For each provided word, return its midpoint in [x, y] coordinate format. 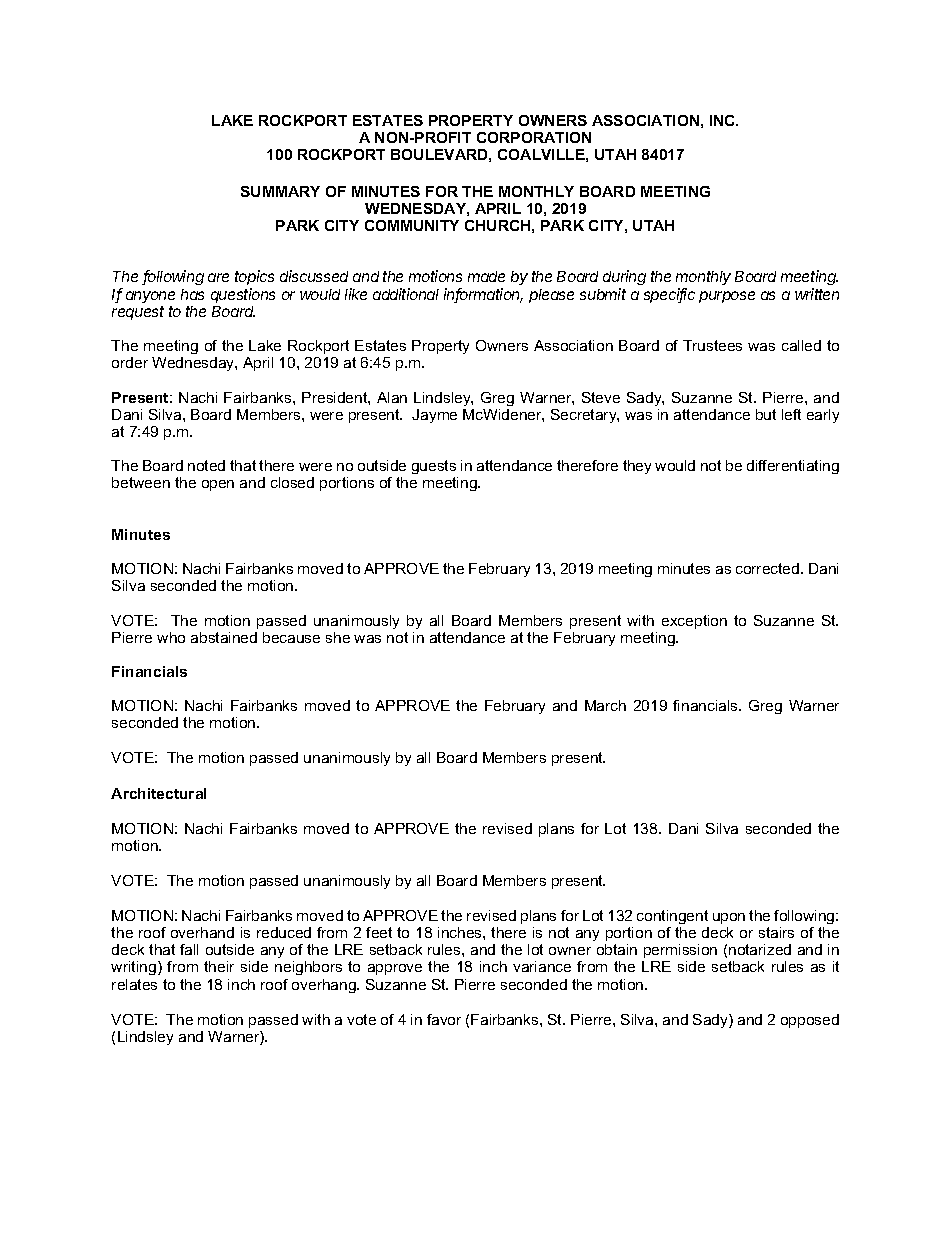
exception [694, 622]
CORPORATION [534, 137]
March [605, 705]
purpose [727, 297]
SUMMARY [280, 191]
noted [206, 465]
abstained [224, 637]
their [219, 966]
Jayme [434, 416]
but [766, 414]
